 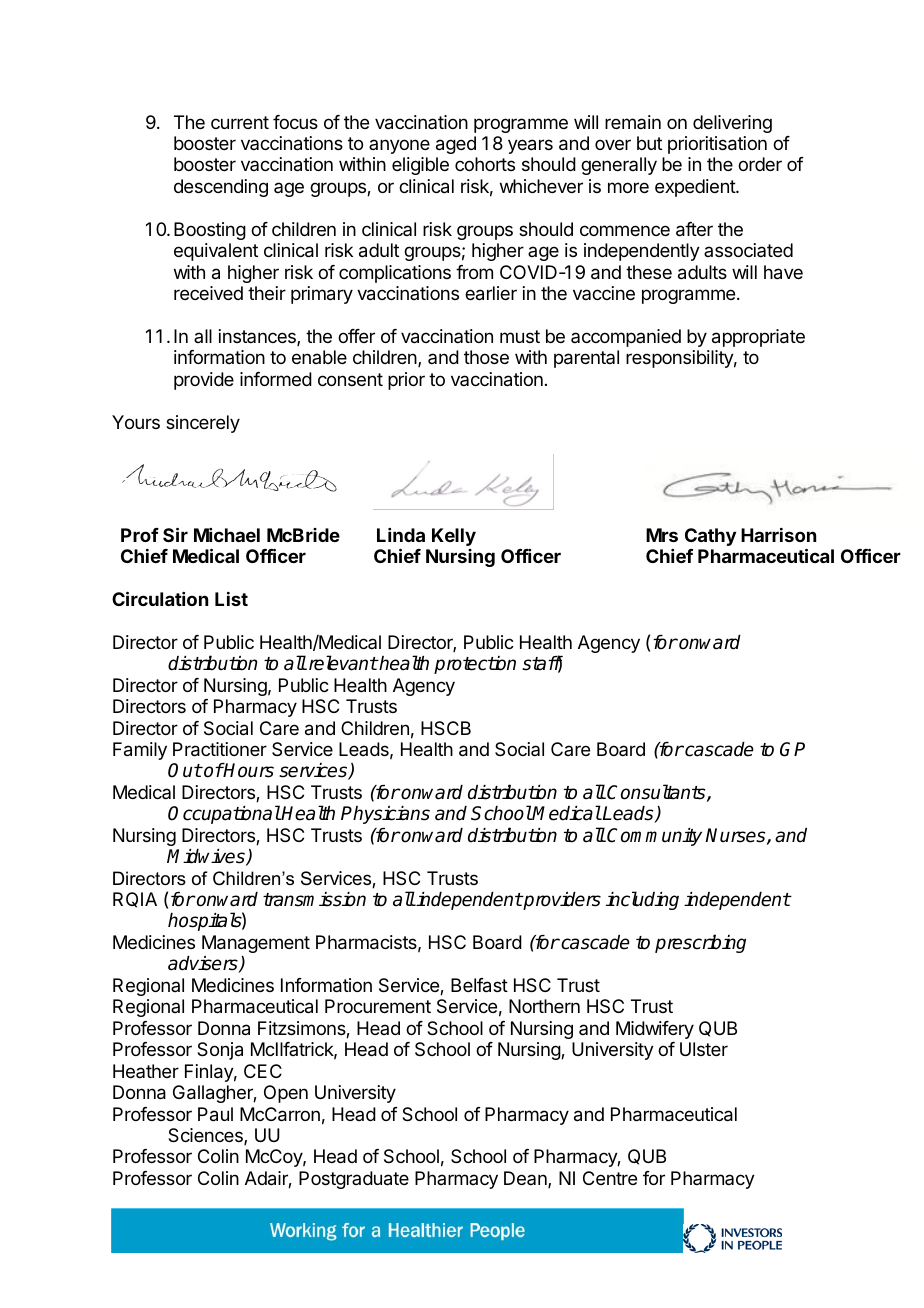 I want to click on aged, so click(x=456, y=145).
